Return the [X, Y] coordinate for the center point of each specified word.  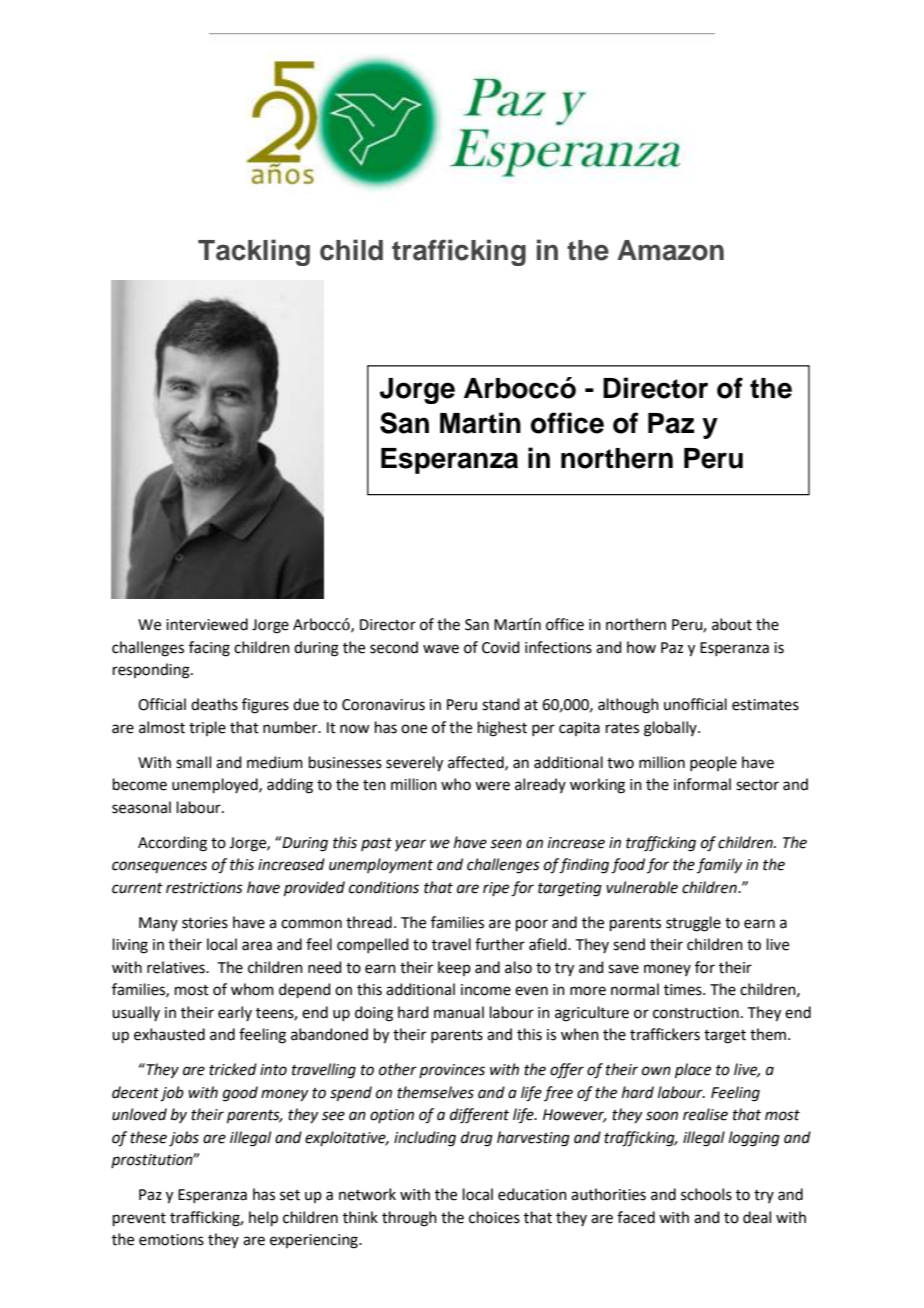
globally [671, 729]
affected [477, 763]
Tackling [254, 252]
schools [706, 1194]
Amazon [670, 250]
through [409, 1219]
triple [207, 728]
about [732, 624]
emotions [171, 1240]
